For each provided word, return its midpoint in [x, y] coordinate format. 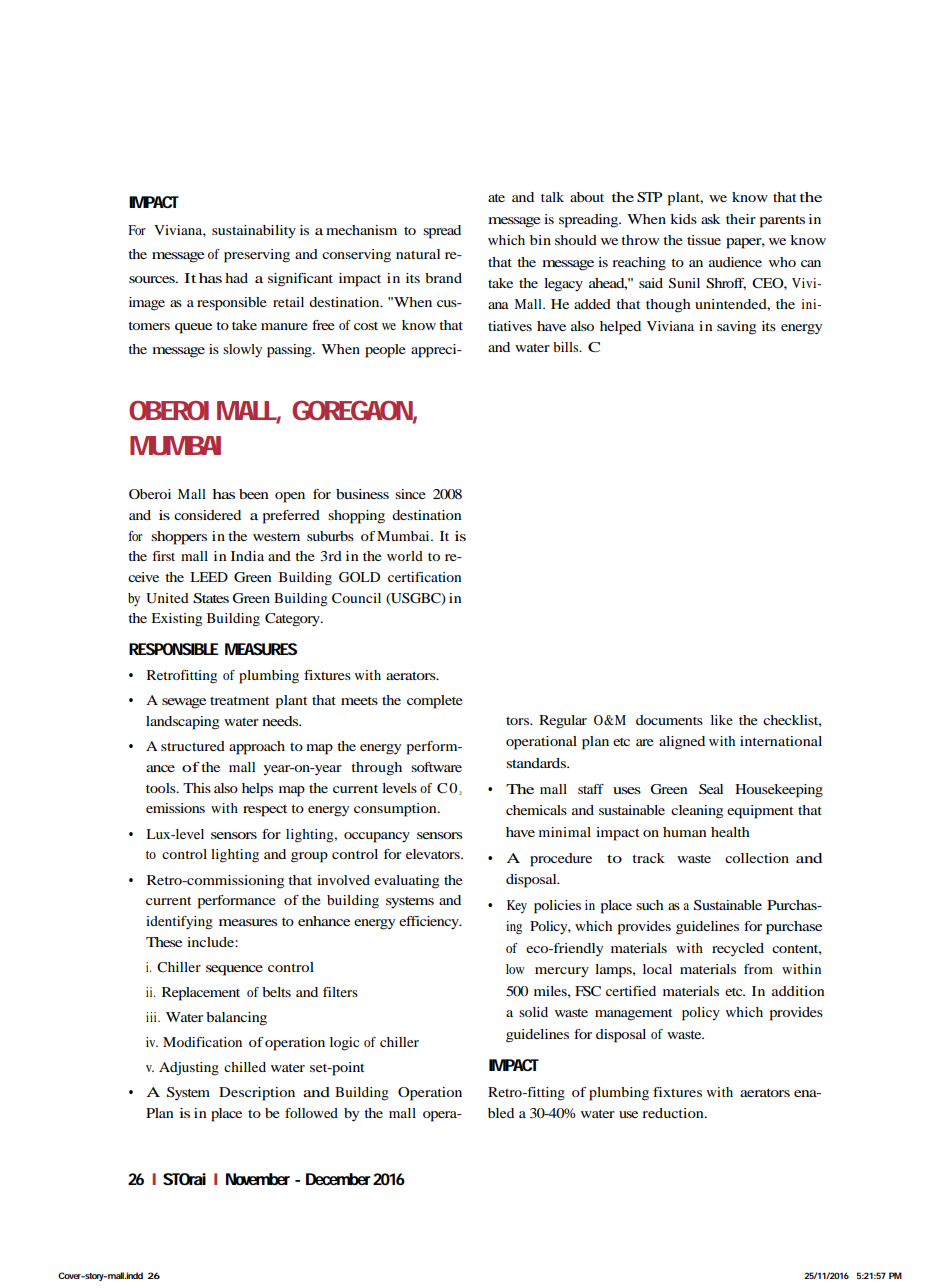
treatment [240, 700]
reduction [674, 1113]
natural [418, 254]
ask [710, 219]
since [410, 494]
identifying [179, 923]
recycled [738, 949]
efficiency [430, 922]
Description [257, 1094]
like [722, 720]
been [254, 494]
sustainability [254, 231]
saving [736, 328]
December [340, 1179]
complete [435, 702]
